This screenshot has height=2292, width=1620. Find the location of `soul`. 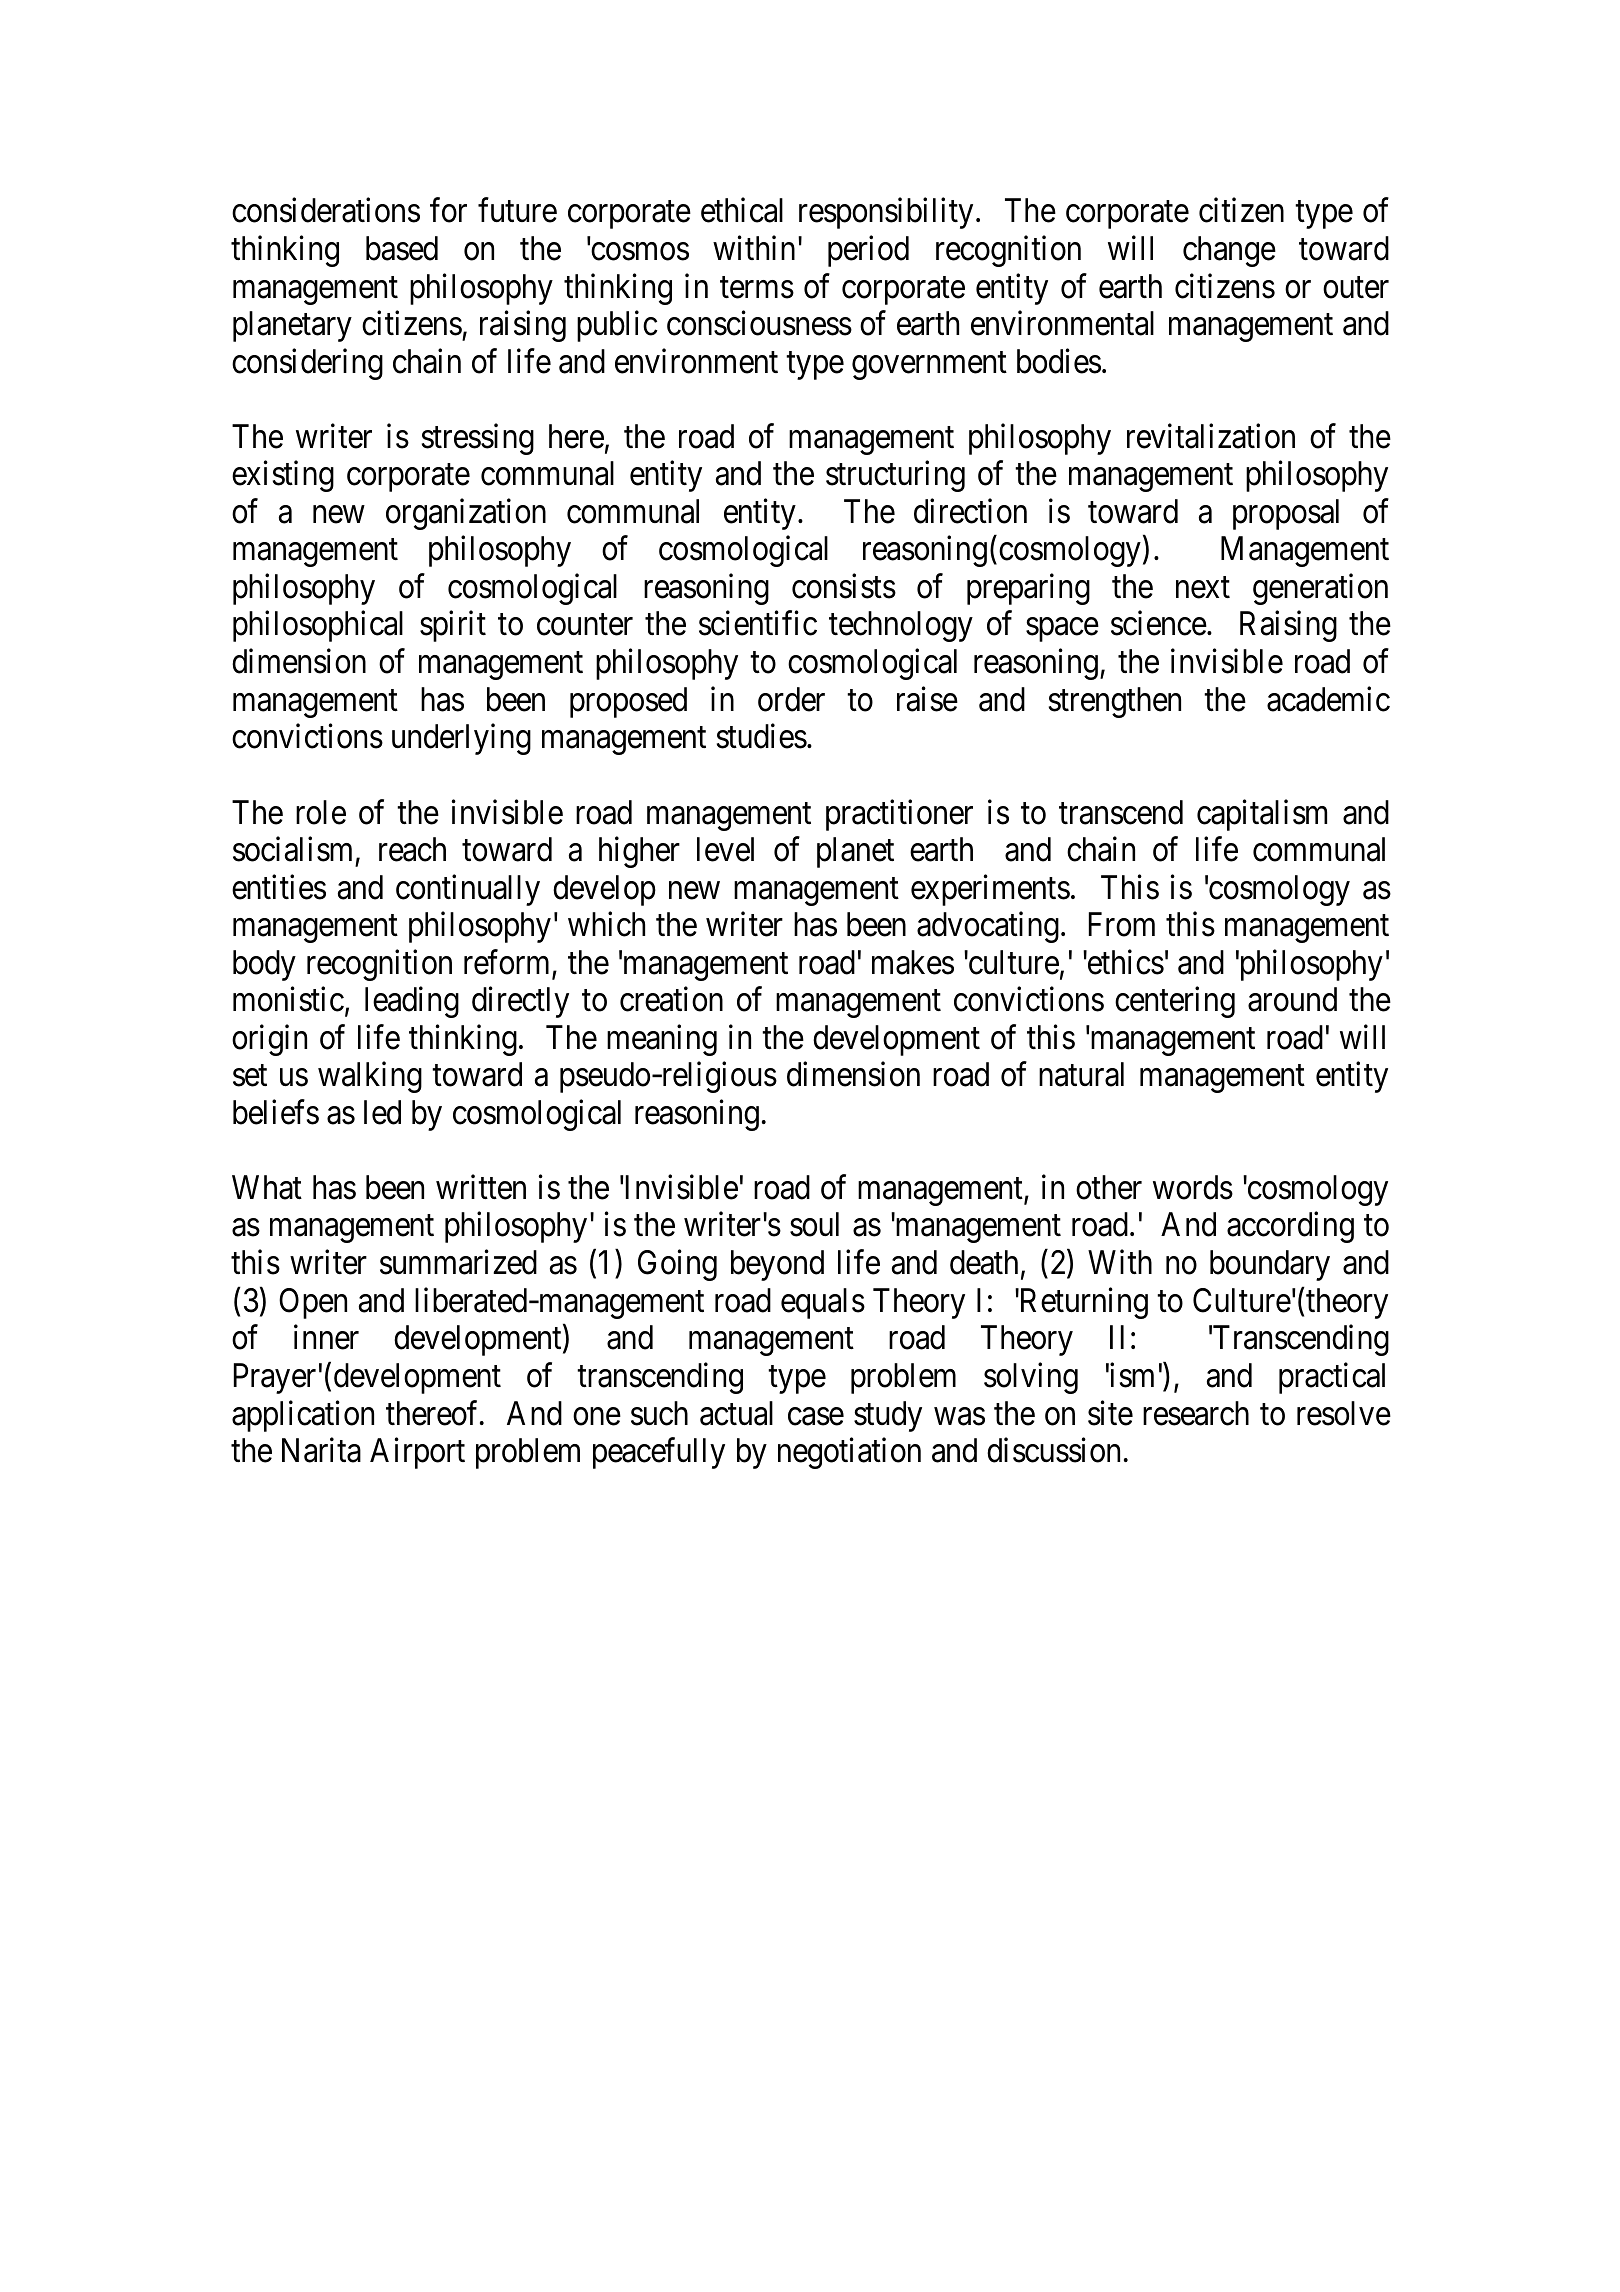

soul is located at coordinates (814, 1224).
